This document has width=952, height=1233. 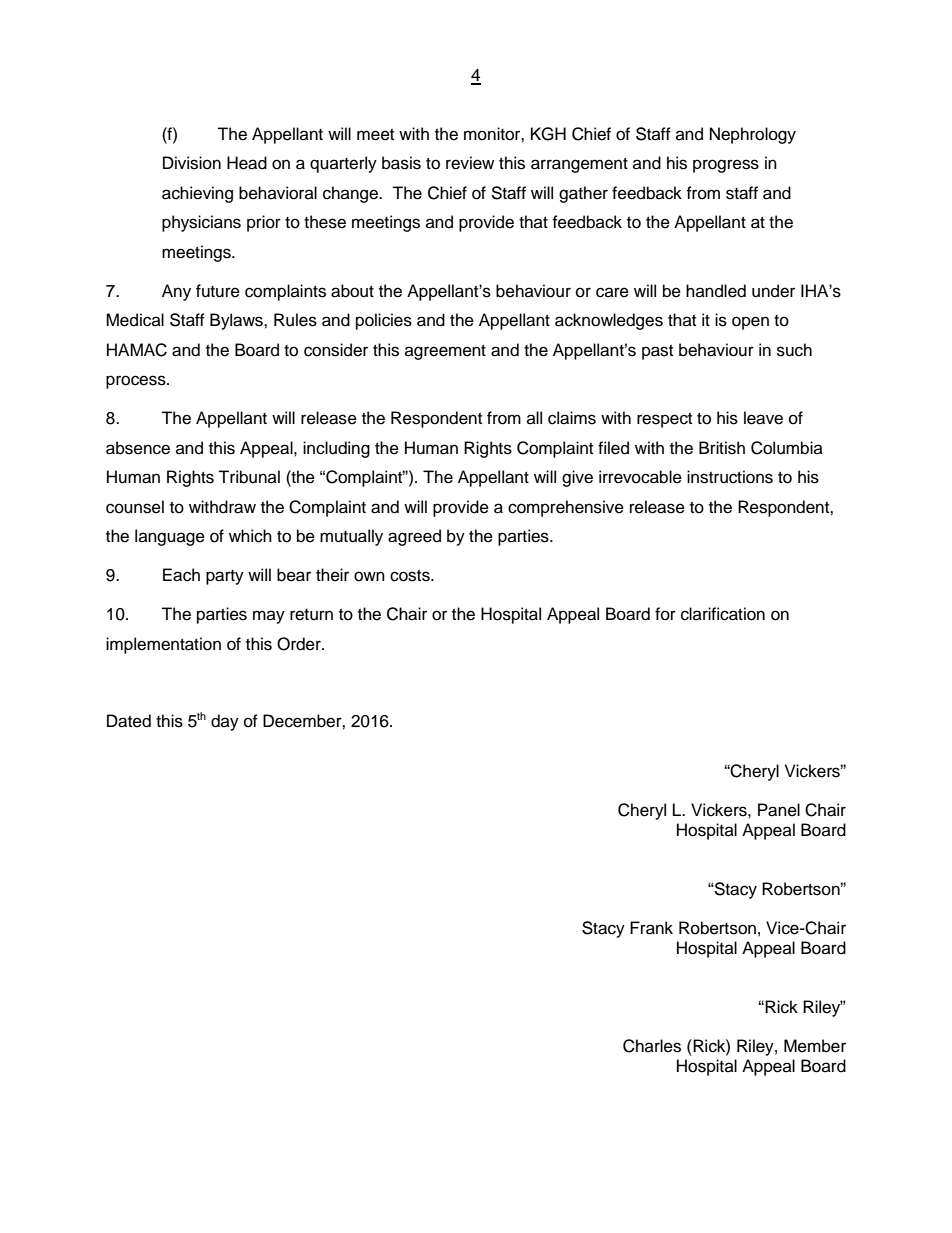 What do you see at coordinates (652, 1046) in the document?
I see `Charles` at bounding box center [652, 1046].
